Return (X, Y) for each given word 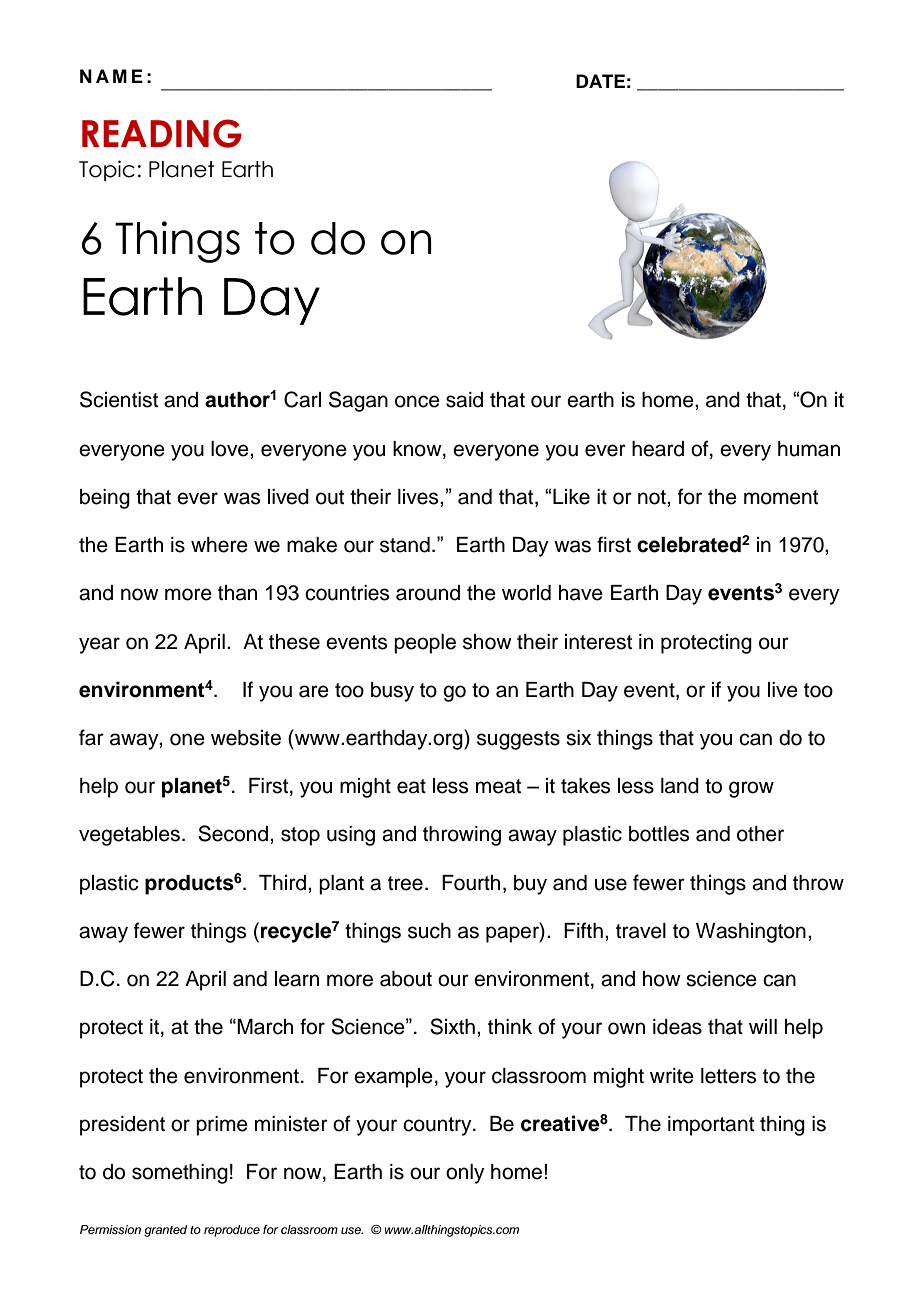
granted (165, 1231)
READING (162, 133)
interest (598, 642)
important (711, 1126)
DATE (600, 81)
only (465, 1174)
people (425, 644)
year (99, 645)
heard (658, 449)
